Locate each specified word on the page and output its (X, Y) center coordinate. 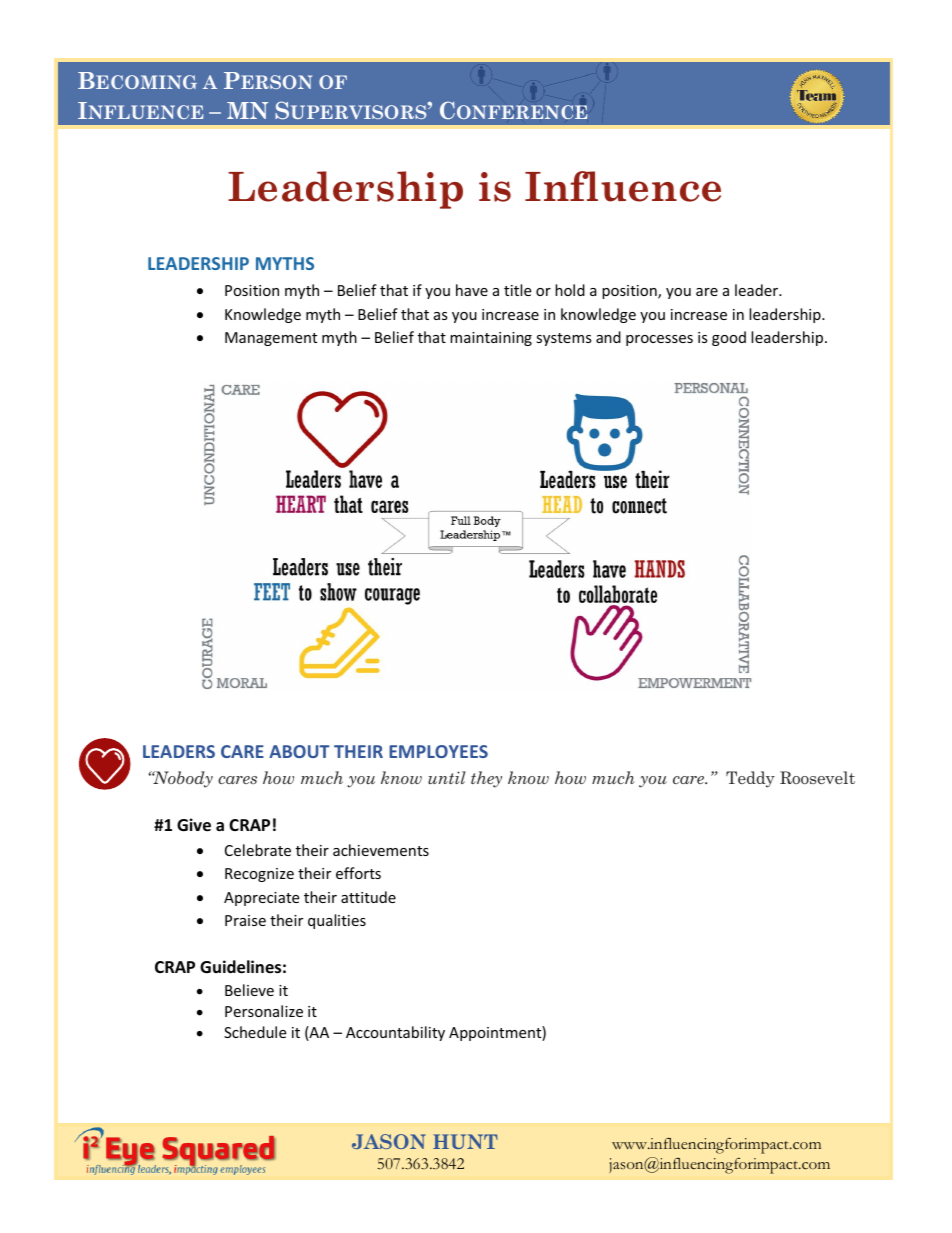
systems (564, 339)
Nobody (182, 779)
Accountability (395, 1033)
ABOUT (299, 751)
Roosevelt (817, 777)
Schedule (255, 1032)
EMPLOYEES (438, 751)
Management (271, 339)
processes (659, 340)
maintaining (491, 339)
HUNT (465, 1141)
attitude (368, 897)
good (729, 338)
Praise (245, 920)
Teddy (750, 779)
